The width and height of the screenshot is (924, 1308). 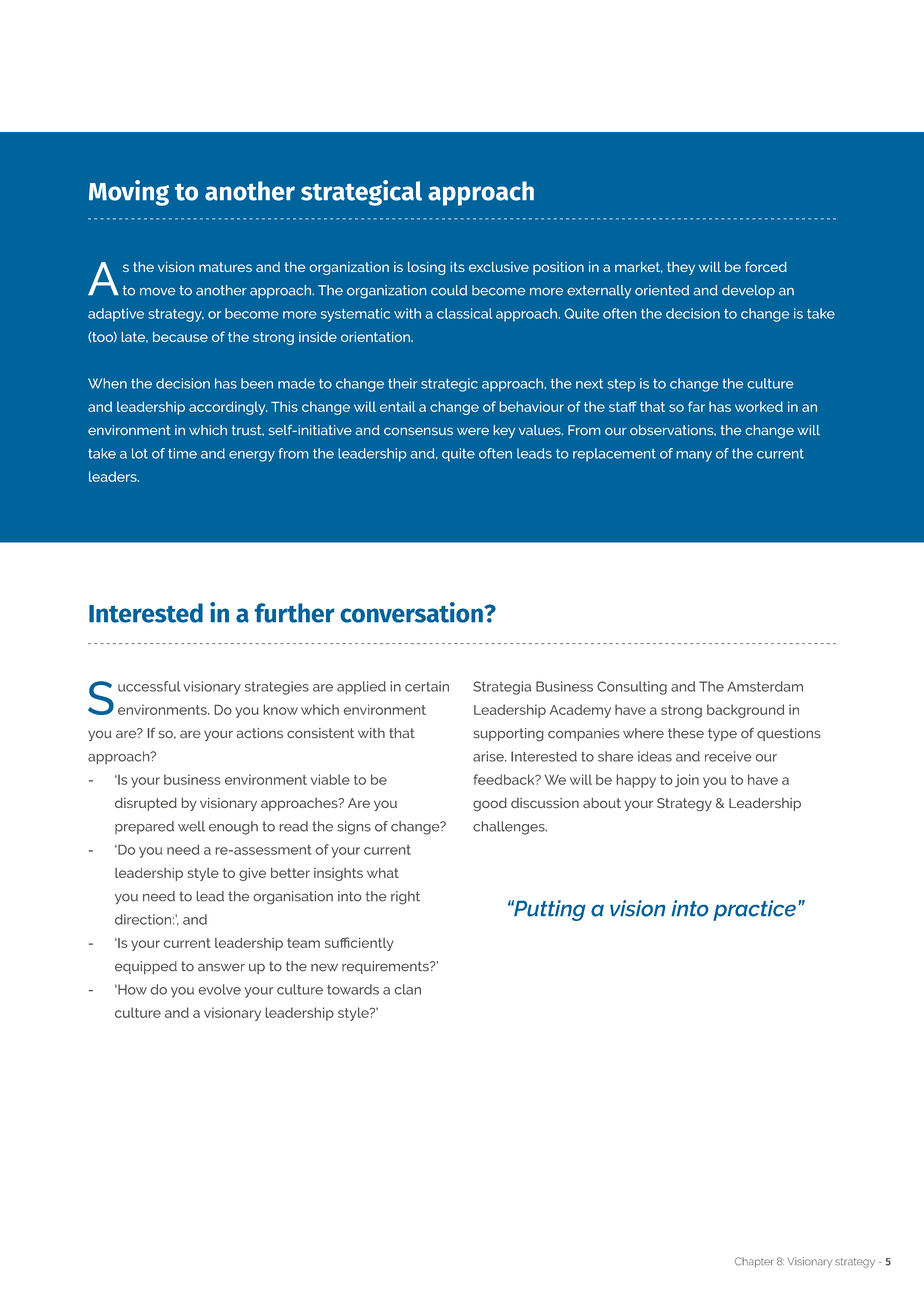 What do you see at coordinates (754, 910) in the screenshot?
I see `practice` at bounding box center [754, 910].
